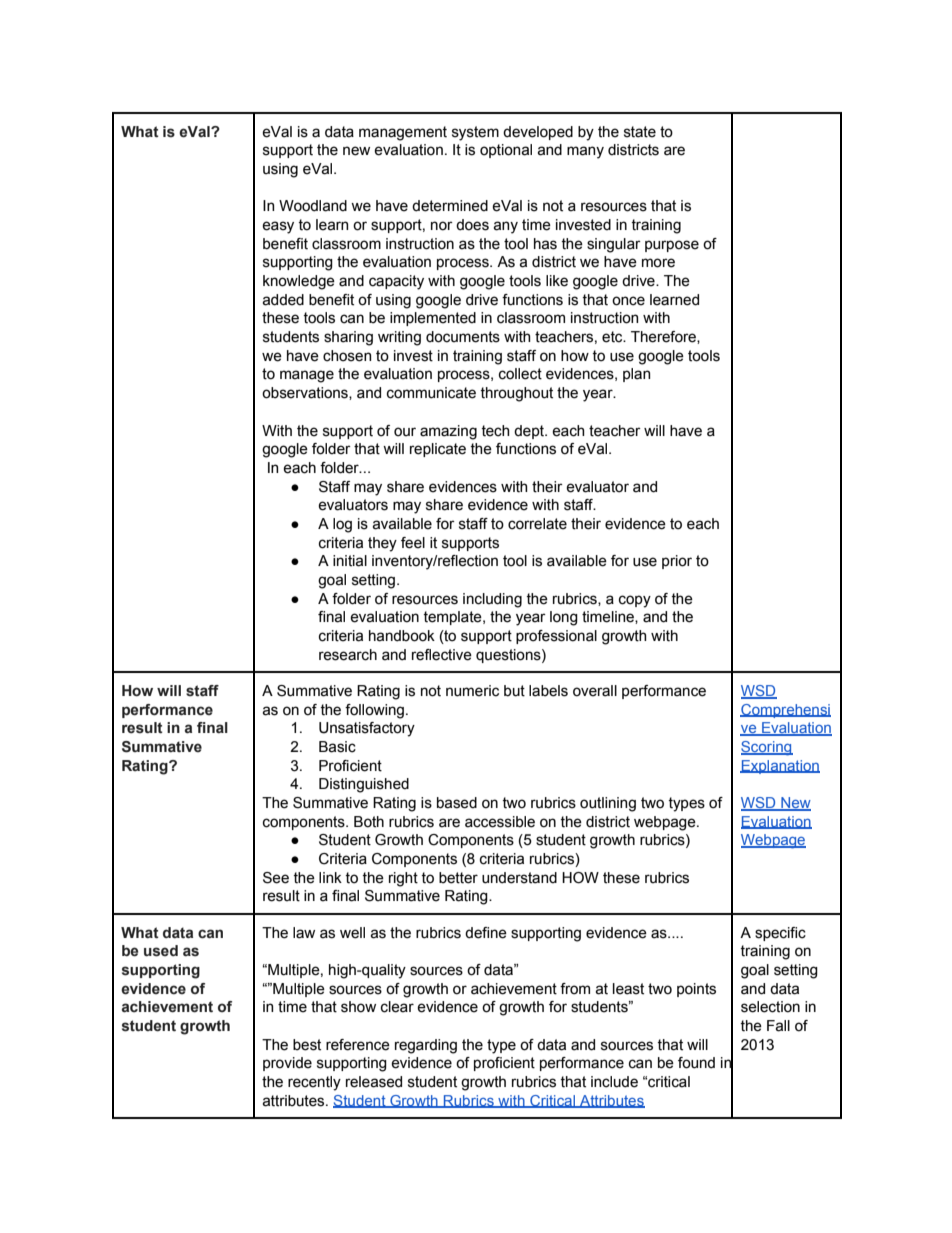 This page has height=1233, width=952. Describe the element at coordinates (278, 227) in the page. I see `easy` at that location.
